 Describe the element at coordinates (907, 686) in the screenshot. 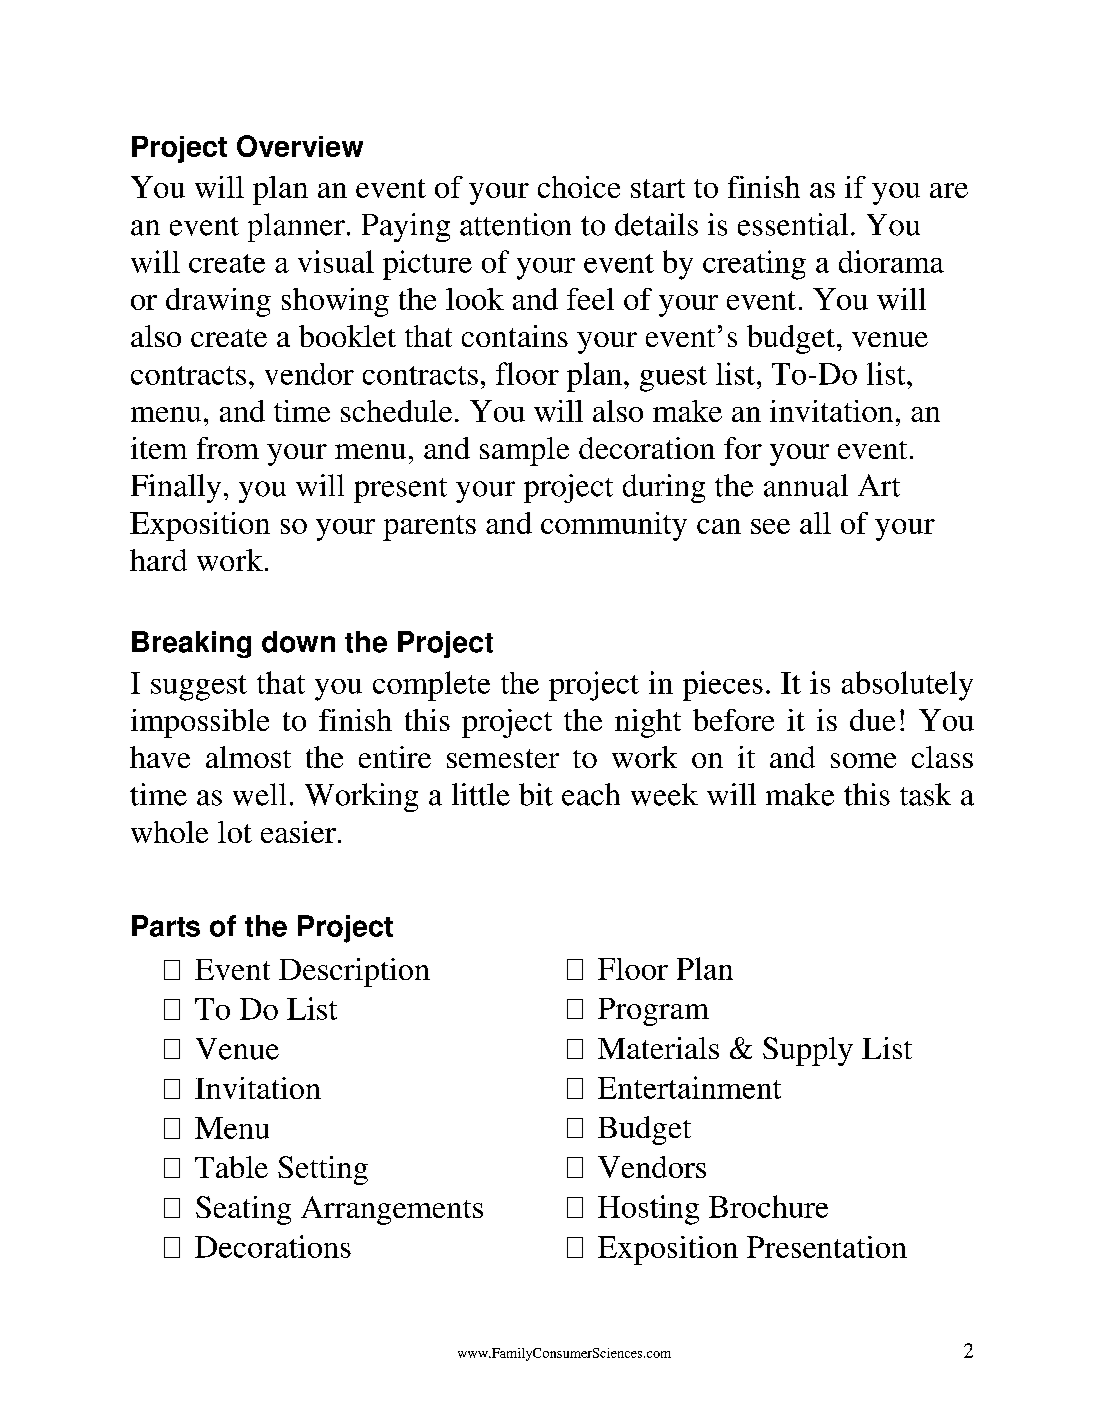

I see `absolutely` at that location.
